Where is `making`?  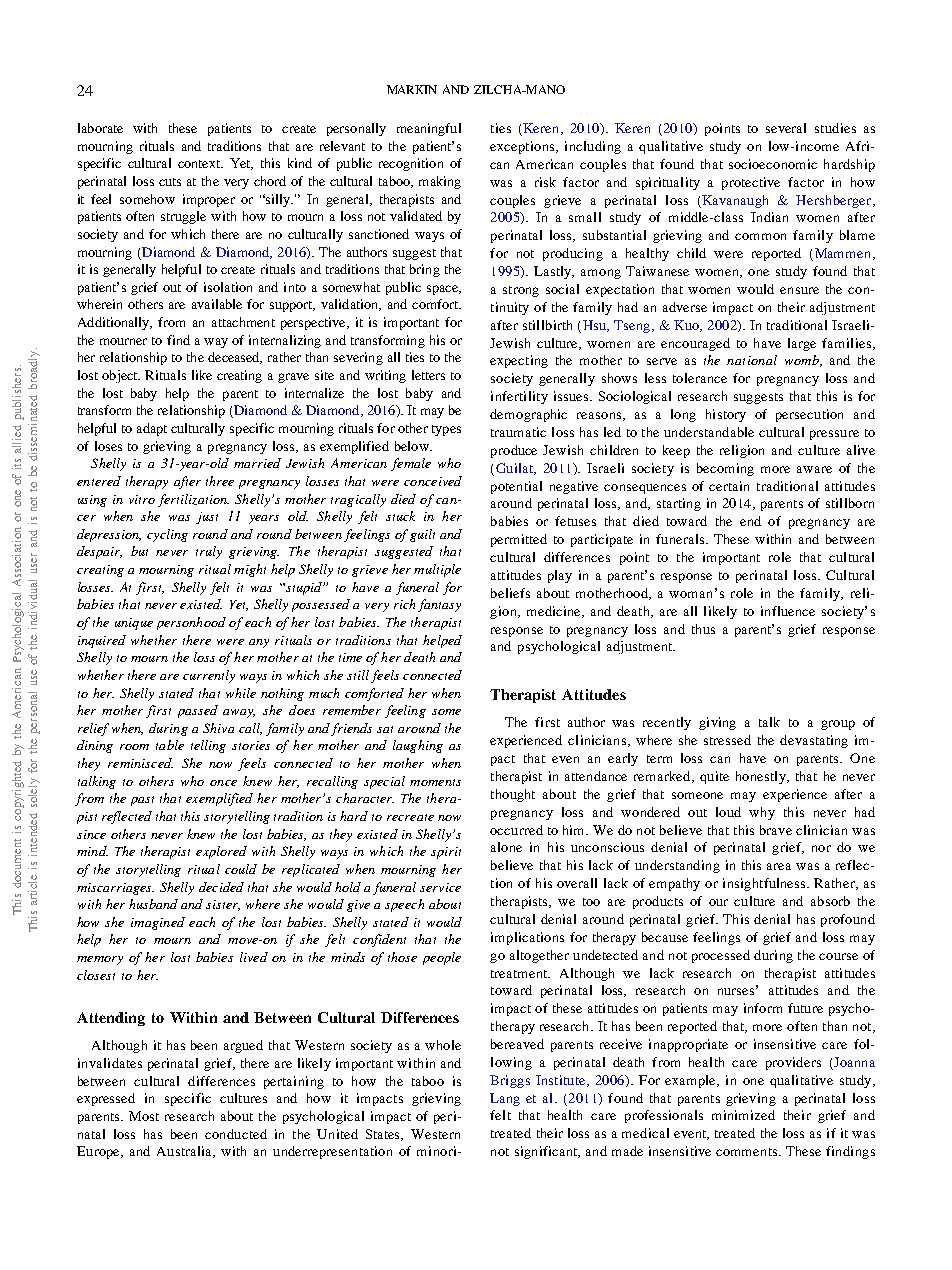 making is located at coordinates (440, 182).
